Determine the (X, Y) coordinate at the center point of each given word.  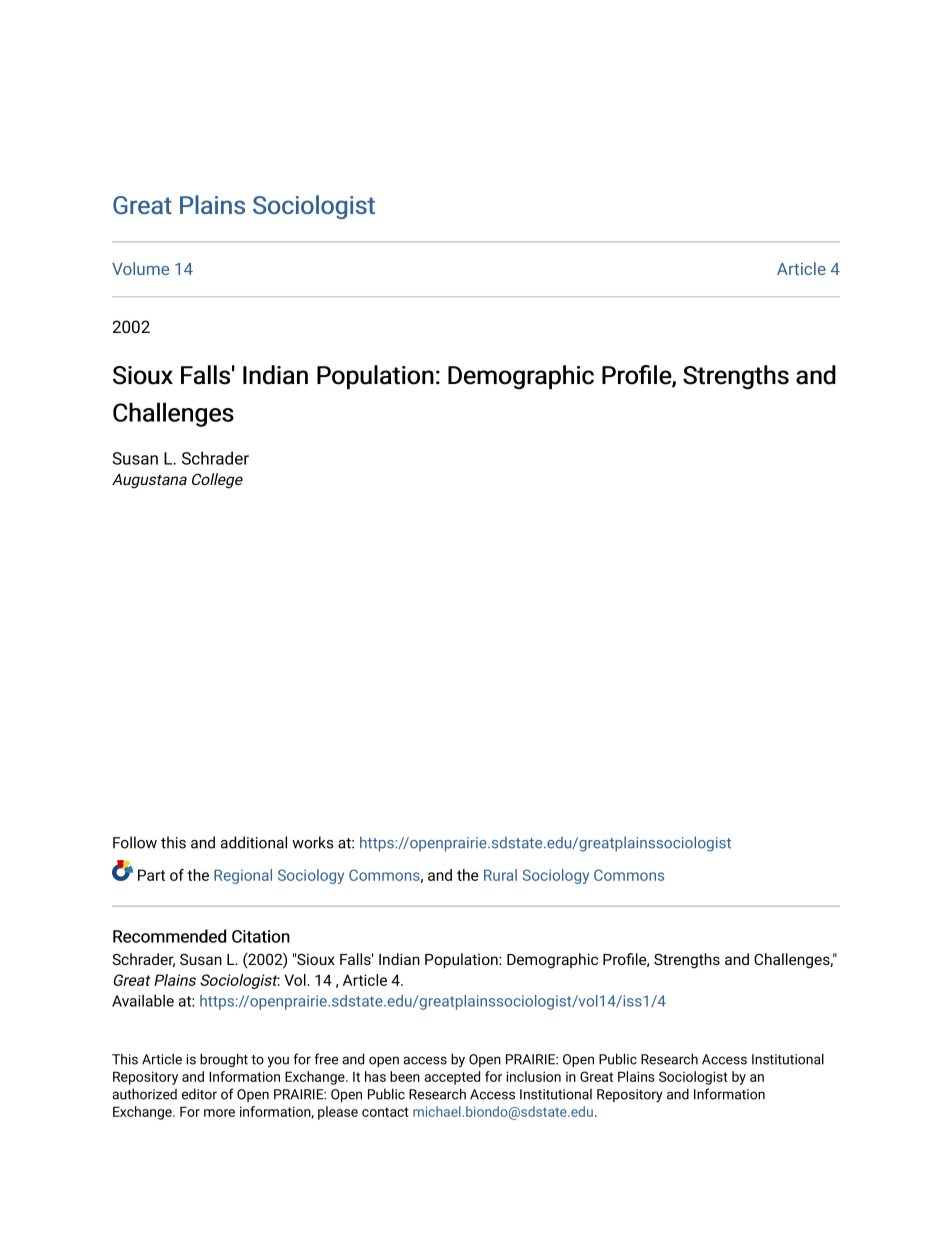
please (338, 1113)
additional (254, 842)
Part (151, 875)
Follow (135, 842)
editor (199, 1094)
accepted (452, 1078)
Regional (243, 876)
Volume (140, 268)
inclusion (533, 1076)
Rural (500, 875)
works (312, 842)
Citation (261, 936)
